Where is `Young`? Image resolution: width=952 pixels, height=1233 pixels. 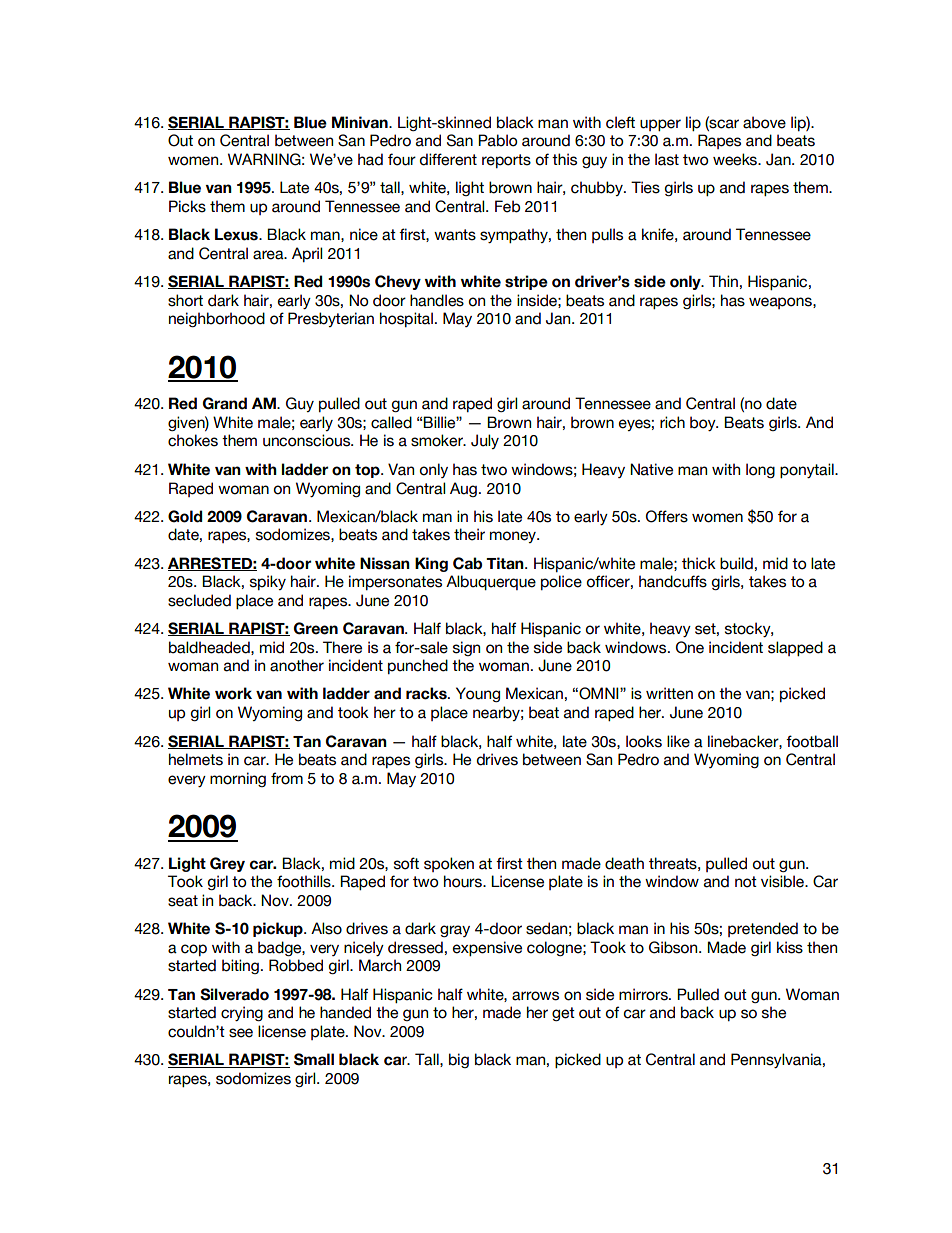
Young is located at coordinates (478, 694).
